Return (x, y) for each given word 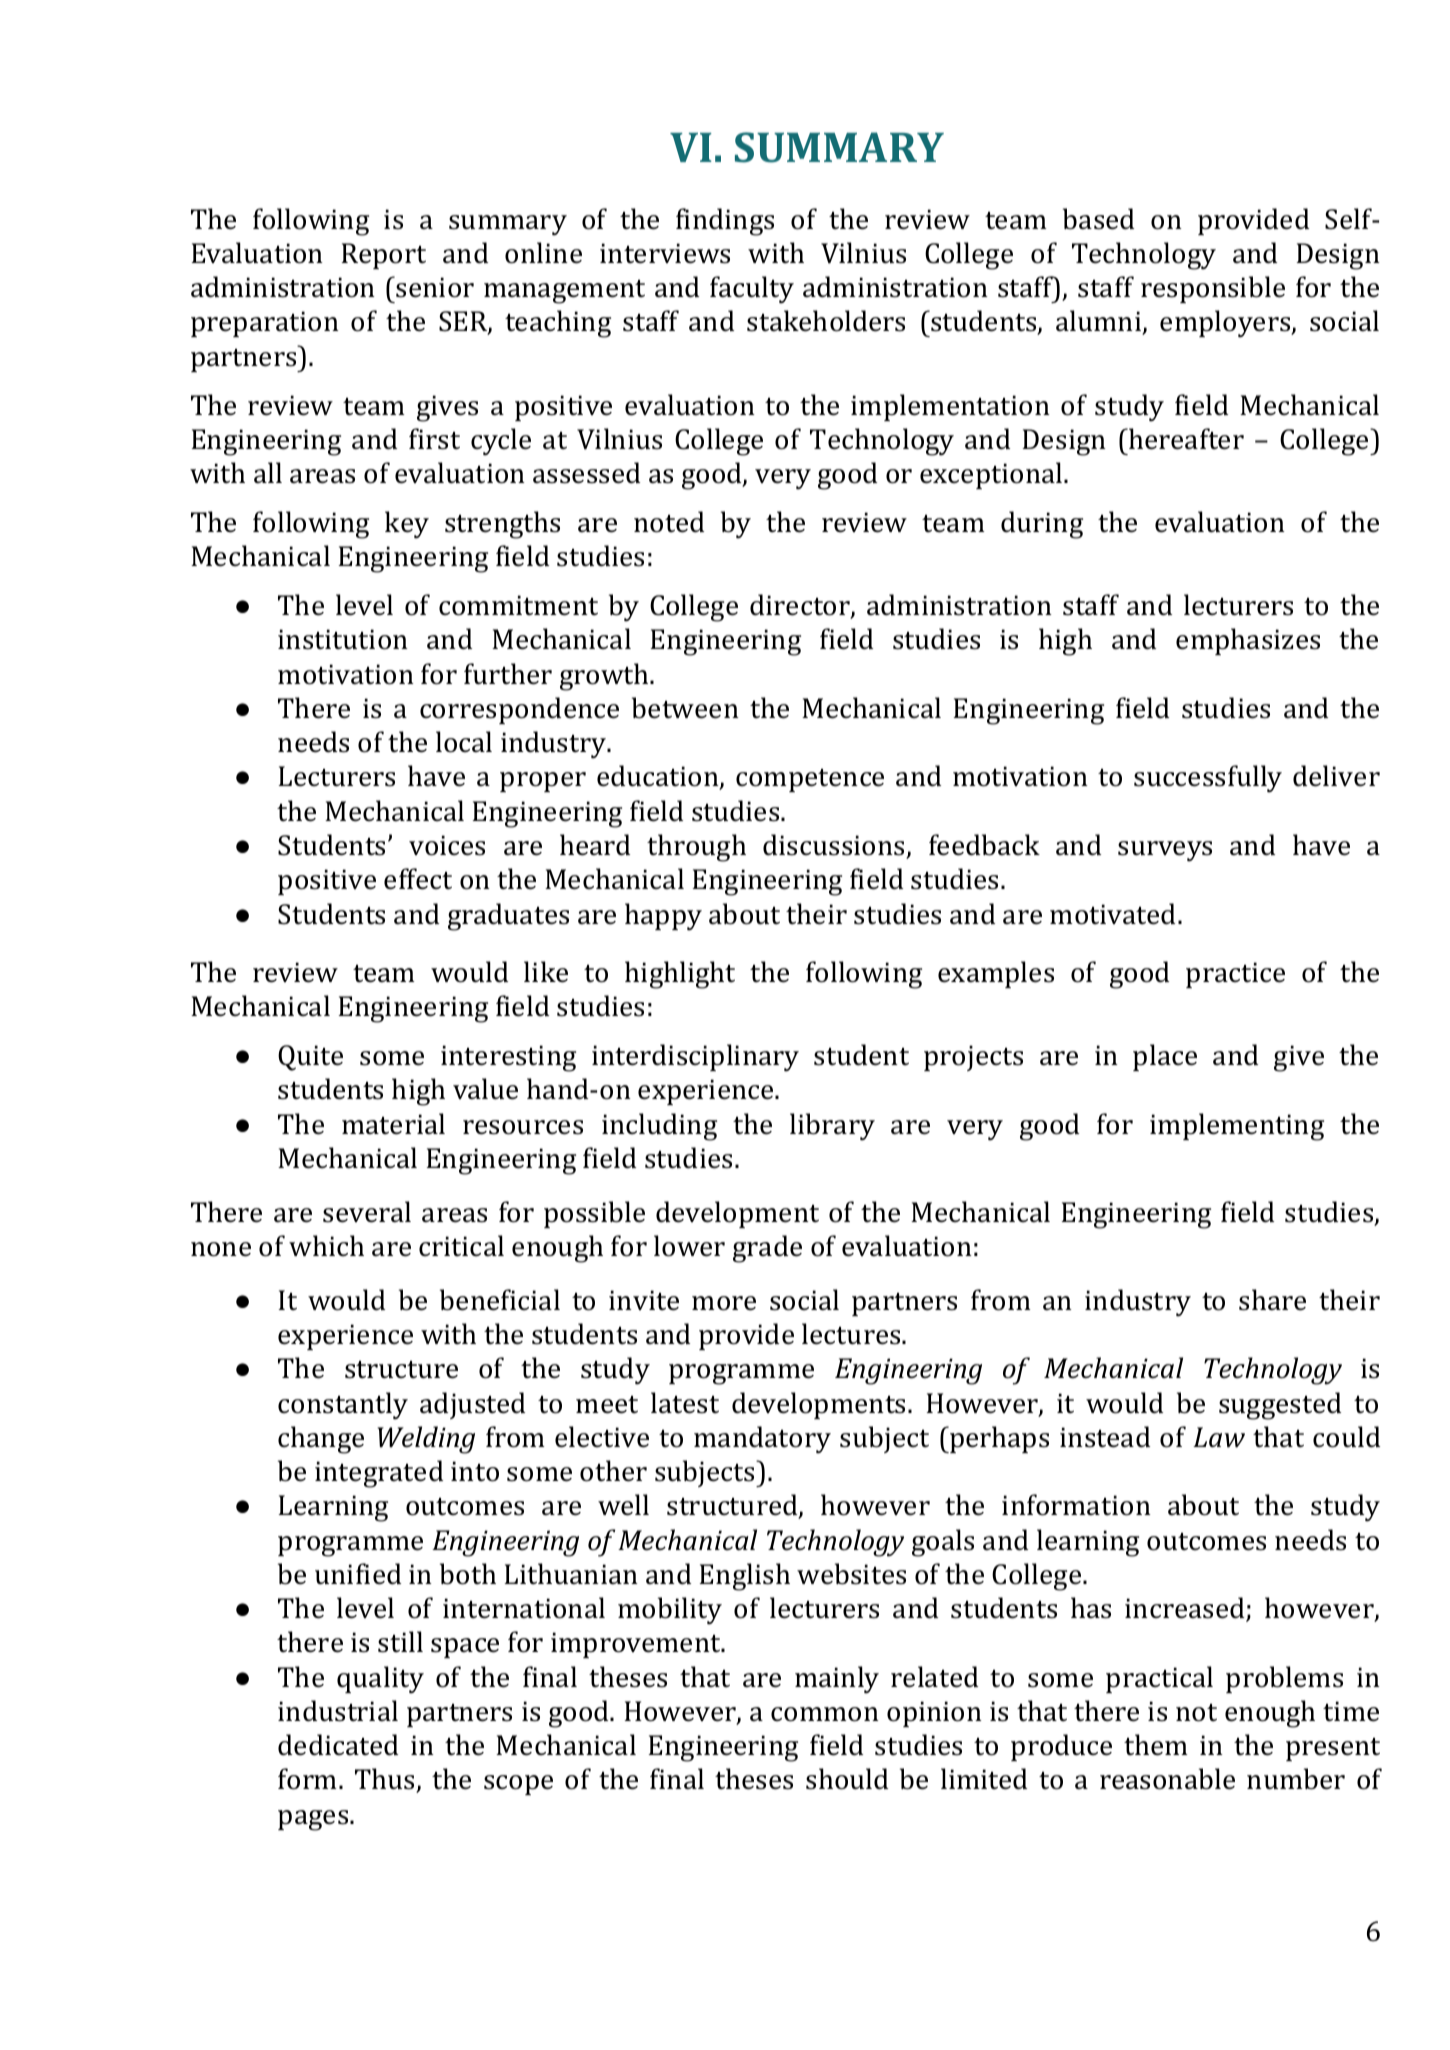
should (847, 1779)
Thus (386, 1780)
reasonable (1167, 1779)
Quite (310, 1058)
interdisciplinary (695, 1058)
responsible (1213, 289)
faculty (752, 290)
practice (1235, 975)
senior (435, 287)
